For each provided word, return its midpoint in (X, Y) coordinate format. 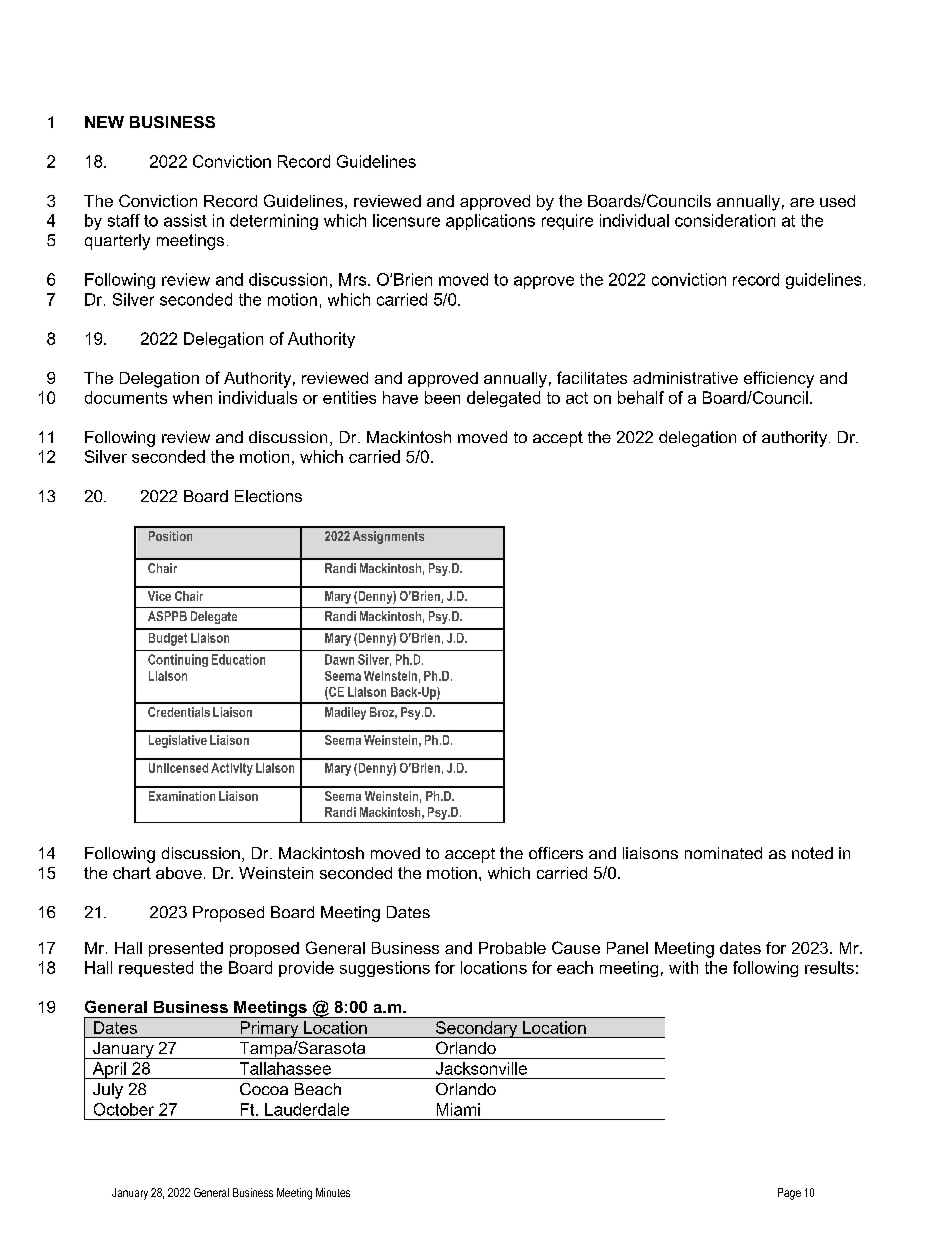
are (802, 202)
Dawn (339, 659)
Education (238, 659)
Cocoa (264, 1089)
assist (185, 220)
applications (490, 222)
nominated (723, 853)
